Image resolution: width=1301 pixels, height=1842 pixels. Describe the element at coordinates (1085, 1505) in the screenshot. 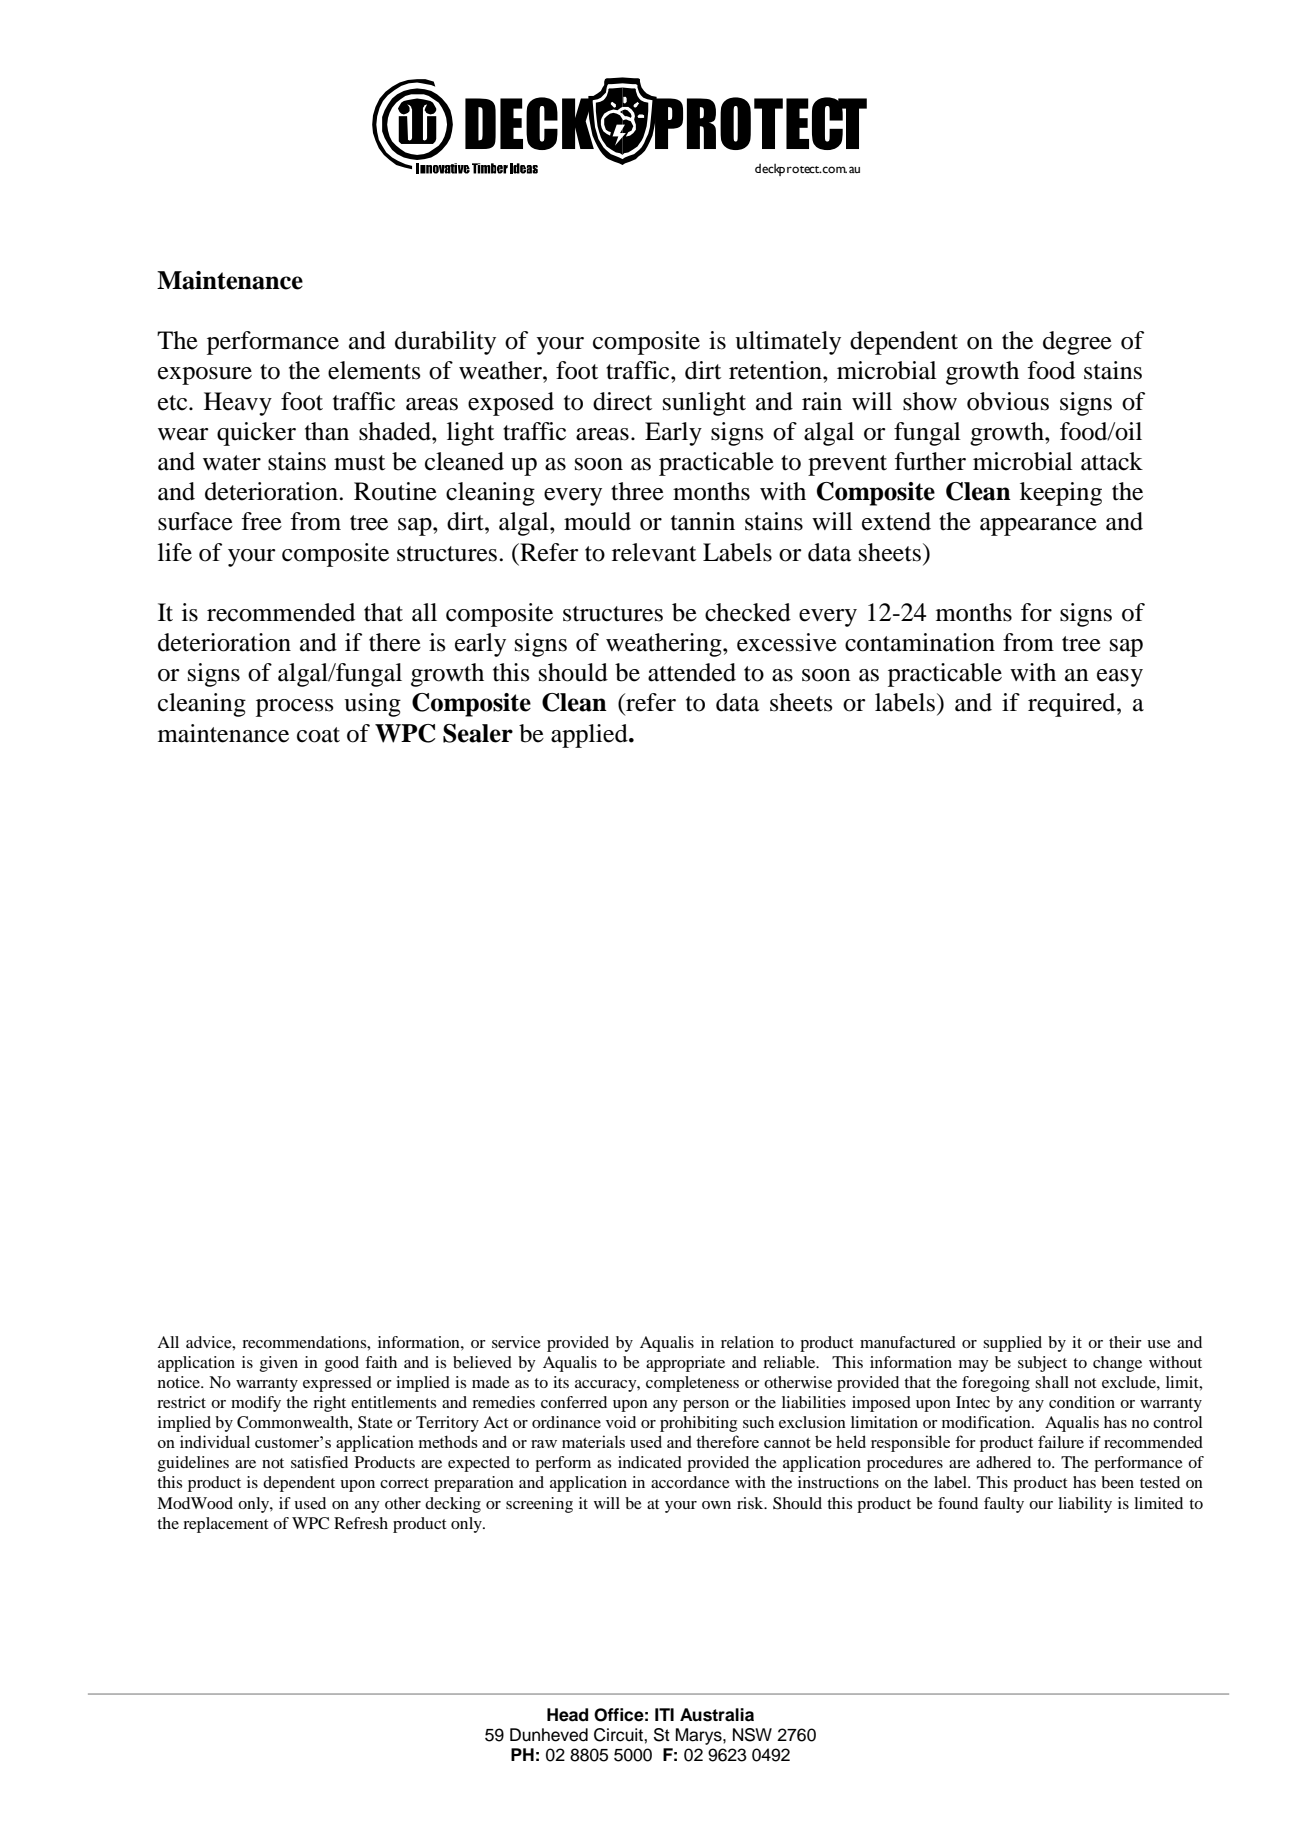

I see `liability` at that location.
